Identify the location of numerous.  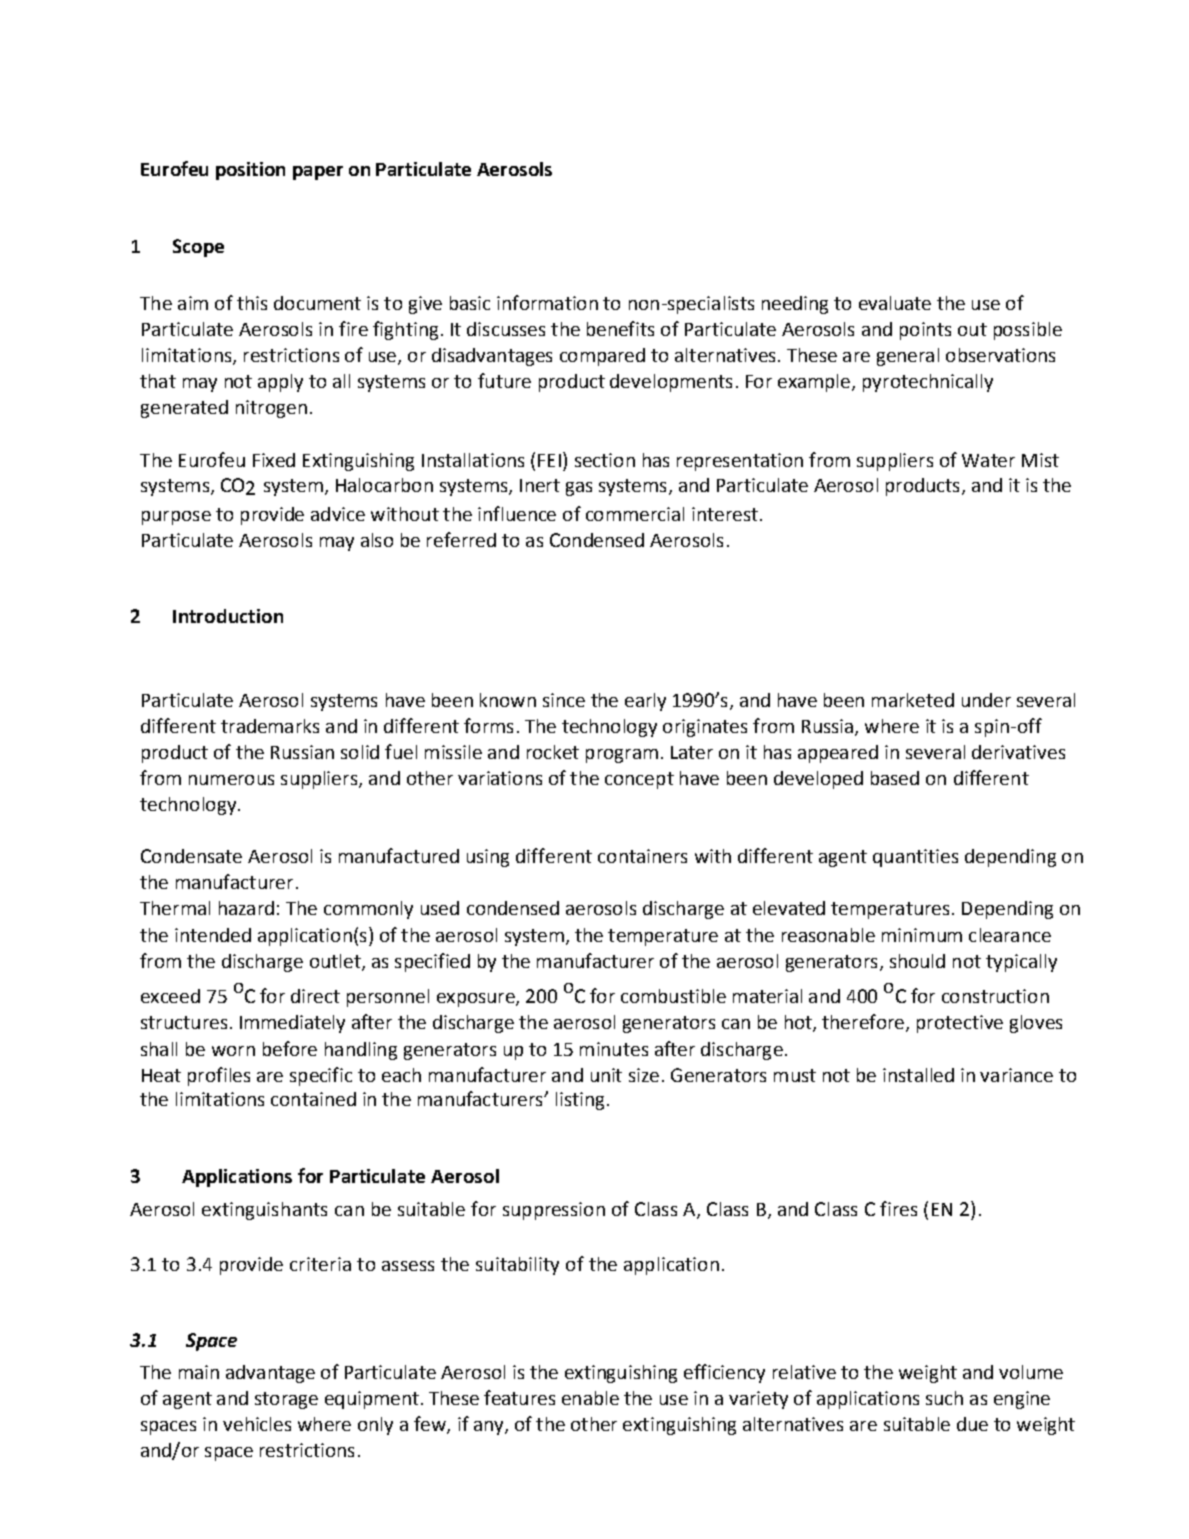
(231, 780).
